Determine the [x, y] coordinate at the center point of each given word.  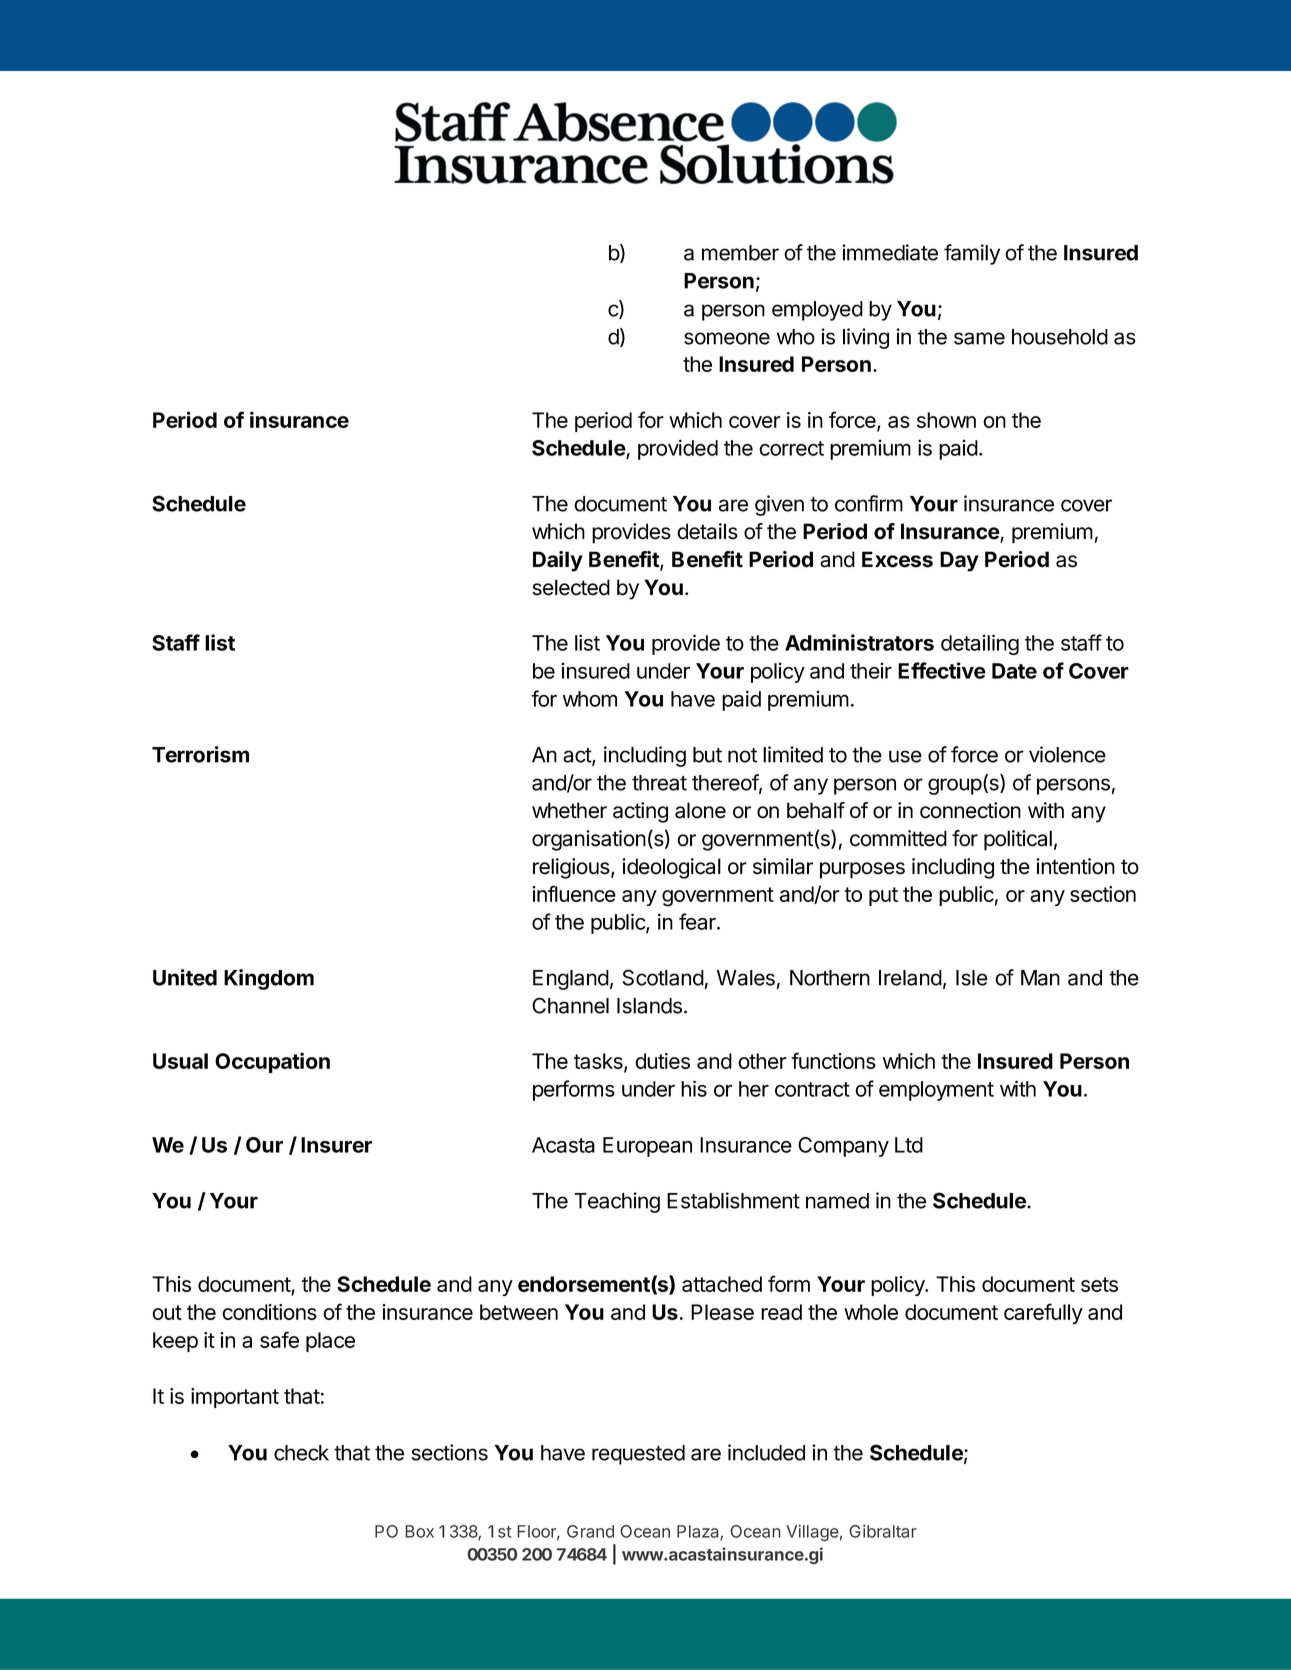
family [972, 254]
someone [727, 338]
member [740, 253]
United [185, 977]
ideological [671, 868]
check [301, 1453]
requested [638, 1455]
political [1018, 840]
